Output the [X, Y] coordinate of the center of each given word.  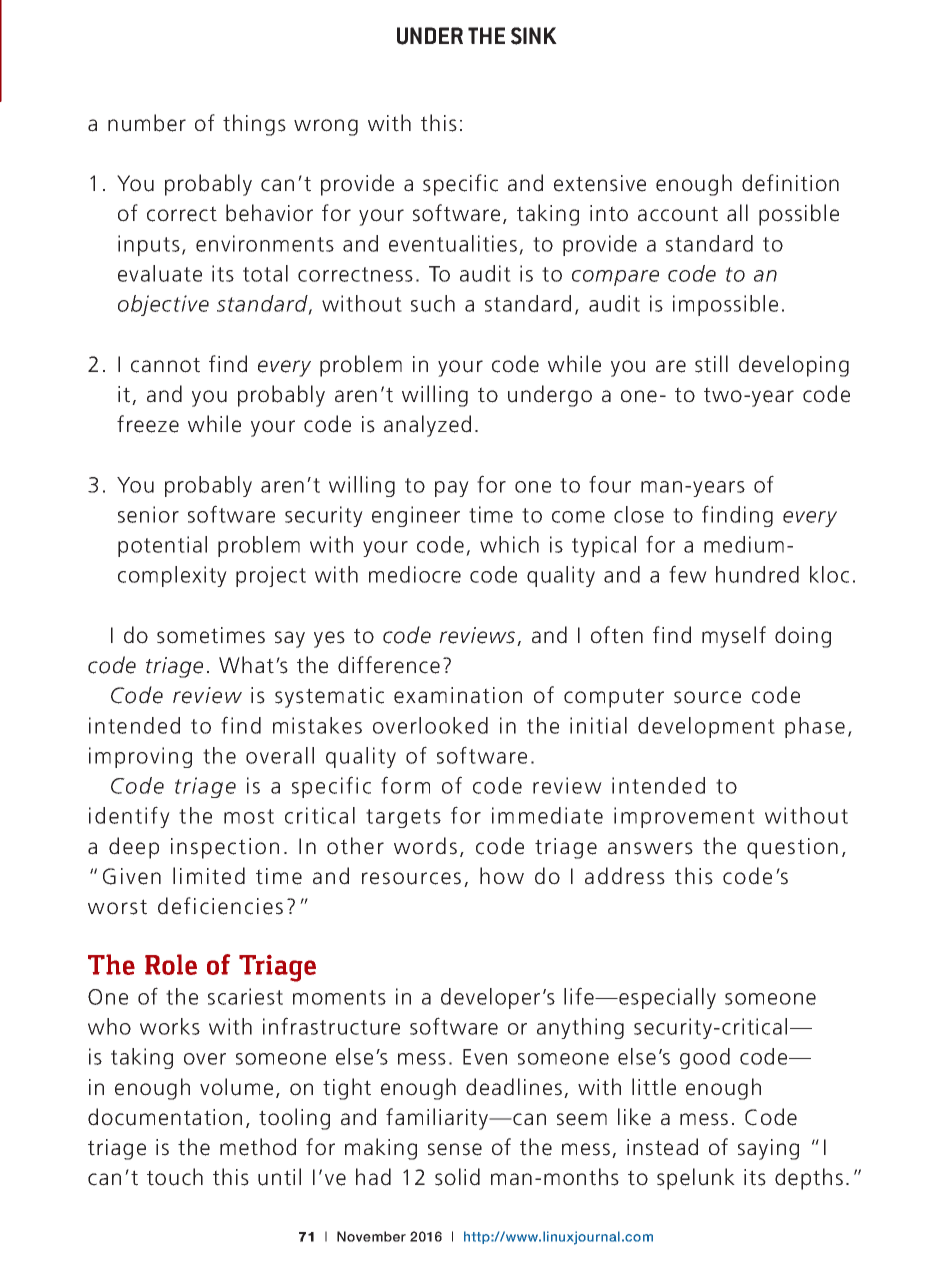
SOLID [457, 1177]
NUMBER [147, 123]
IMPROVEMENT [684, 817]
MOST [249, 816]
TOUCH [175, 1177]
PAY [452, 489]
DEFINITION [790, 183]
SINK [534, 36]
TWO [723, 395]
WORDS [425, 846]
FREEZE [148, 424]
